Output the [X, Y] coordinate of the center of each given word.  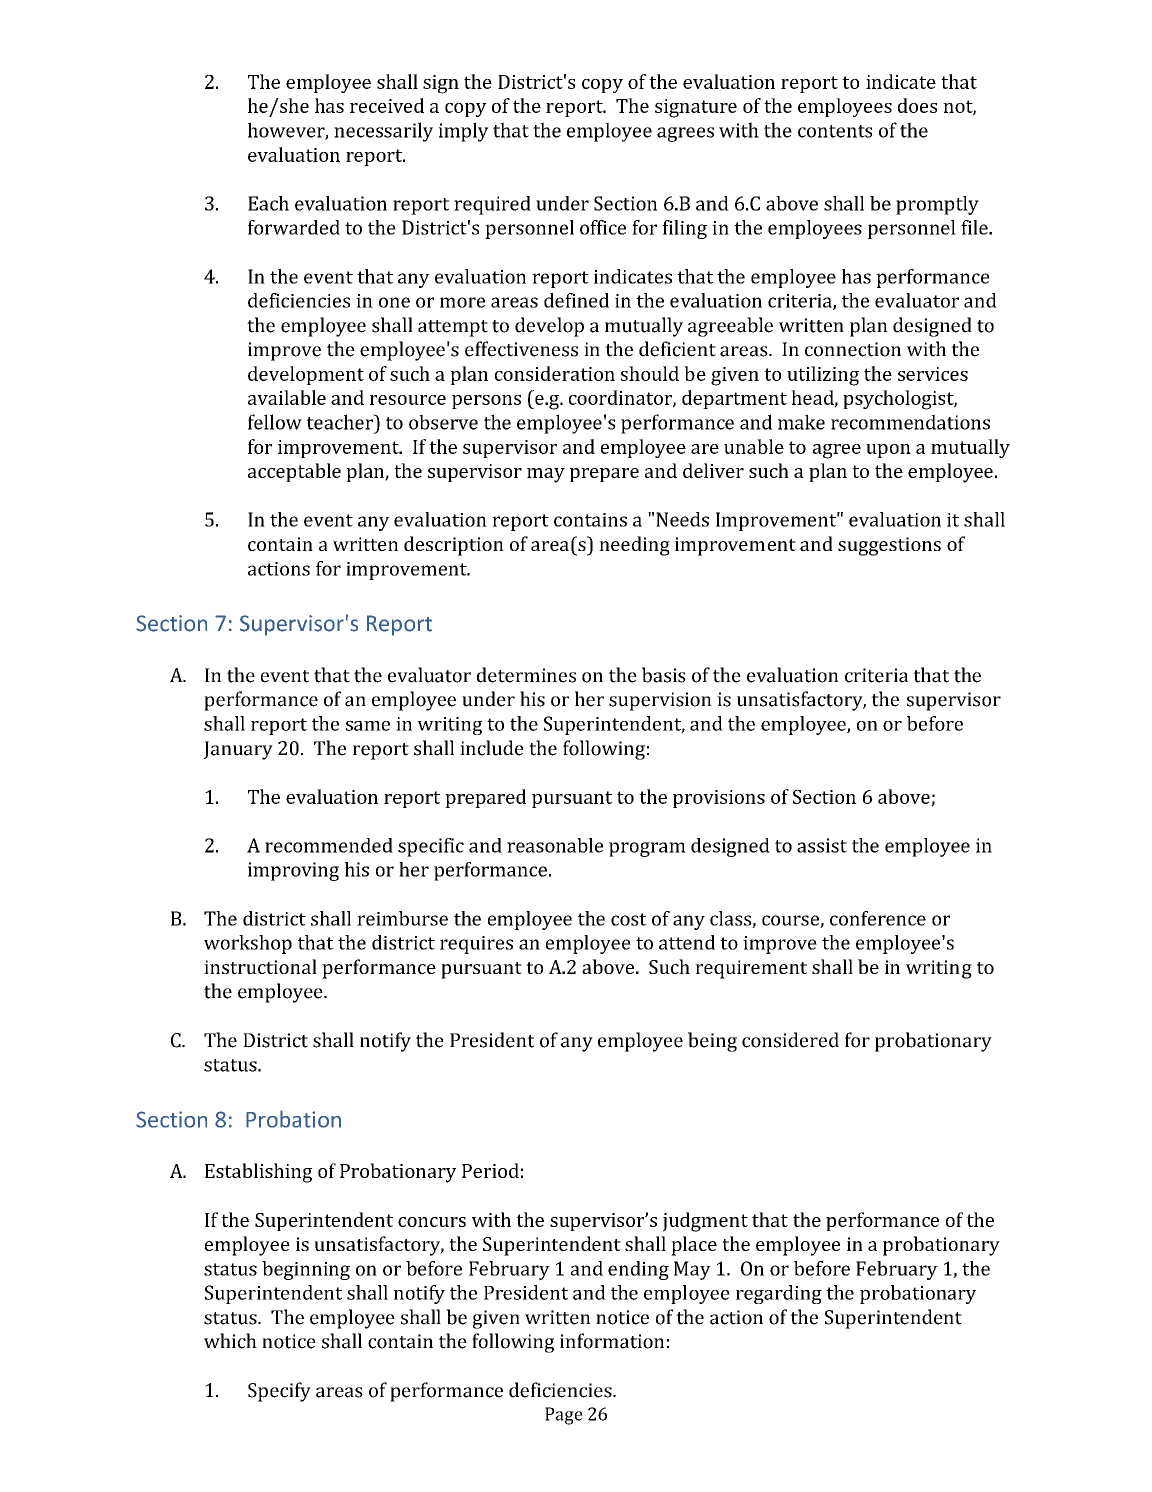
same [368, 726]
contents [835, 131]
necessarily [383, 132]
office [603, 227]
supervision [660, 701]
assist [822, 845]
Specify [279, 1392]
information [612, 1341]
